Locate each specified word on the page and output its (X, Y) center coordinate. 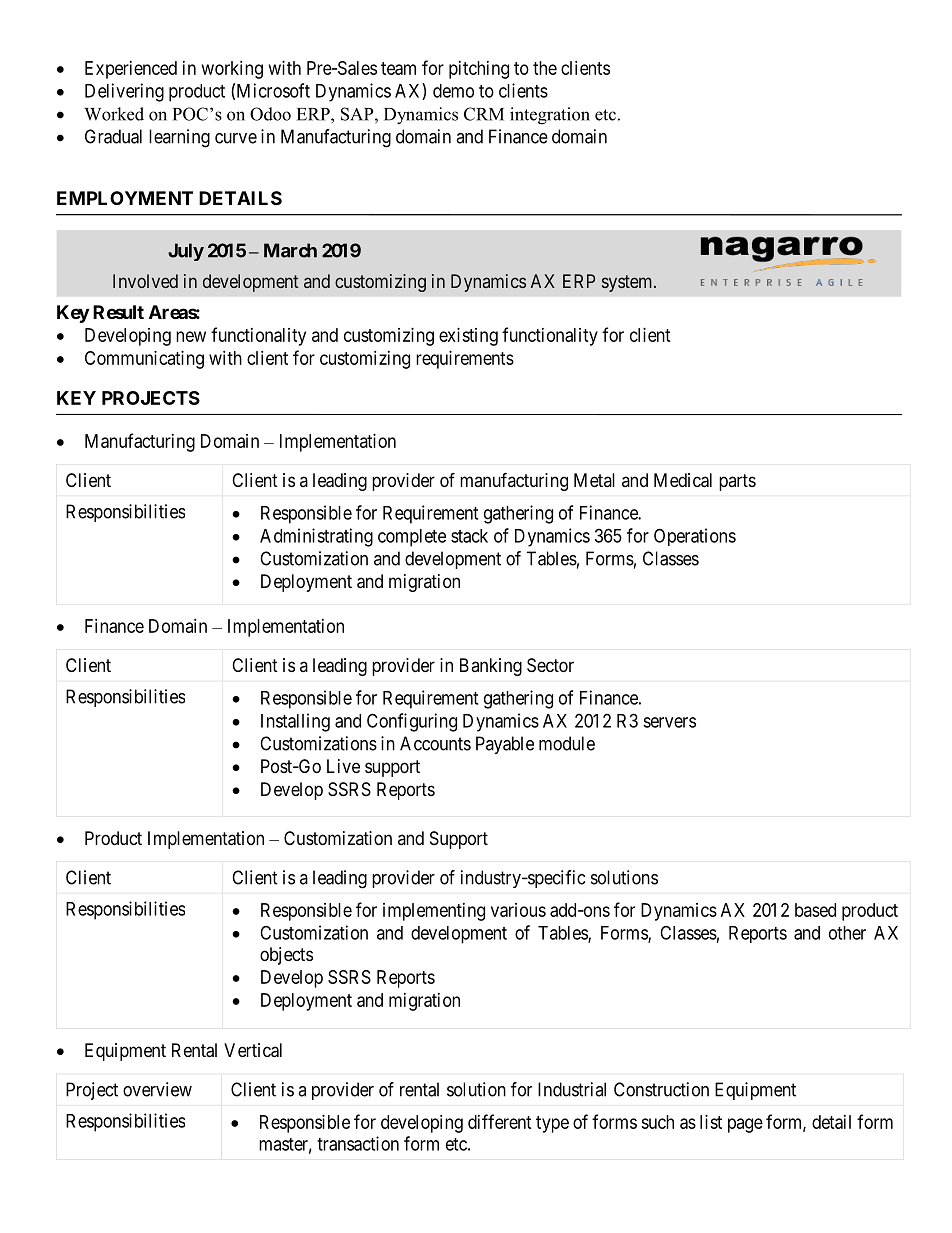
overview (157, 1089)
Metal (594, 480)
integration (550, 116)
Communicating (144, 360)
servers (669, 722)
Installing (295, 722)
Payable (505, 745)
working (232, 70)
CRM (484, 114)
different (500, 1121)
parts (737, 482)
